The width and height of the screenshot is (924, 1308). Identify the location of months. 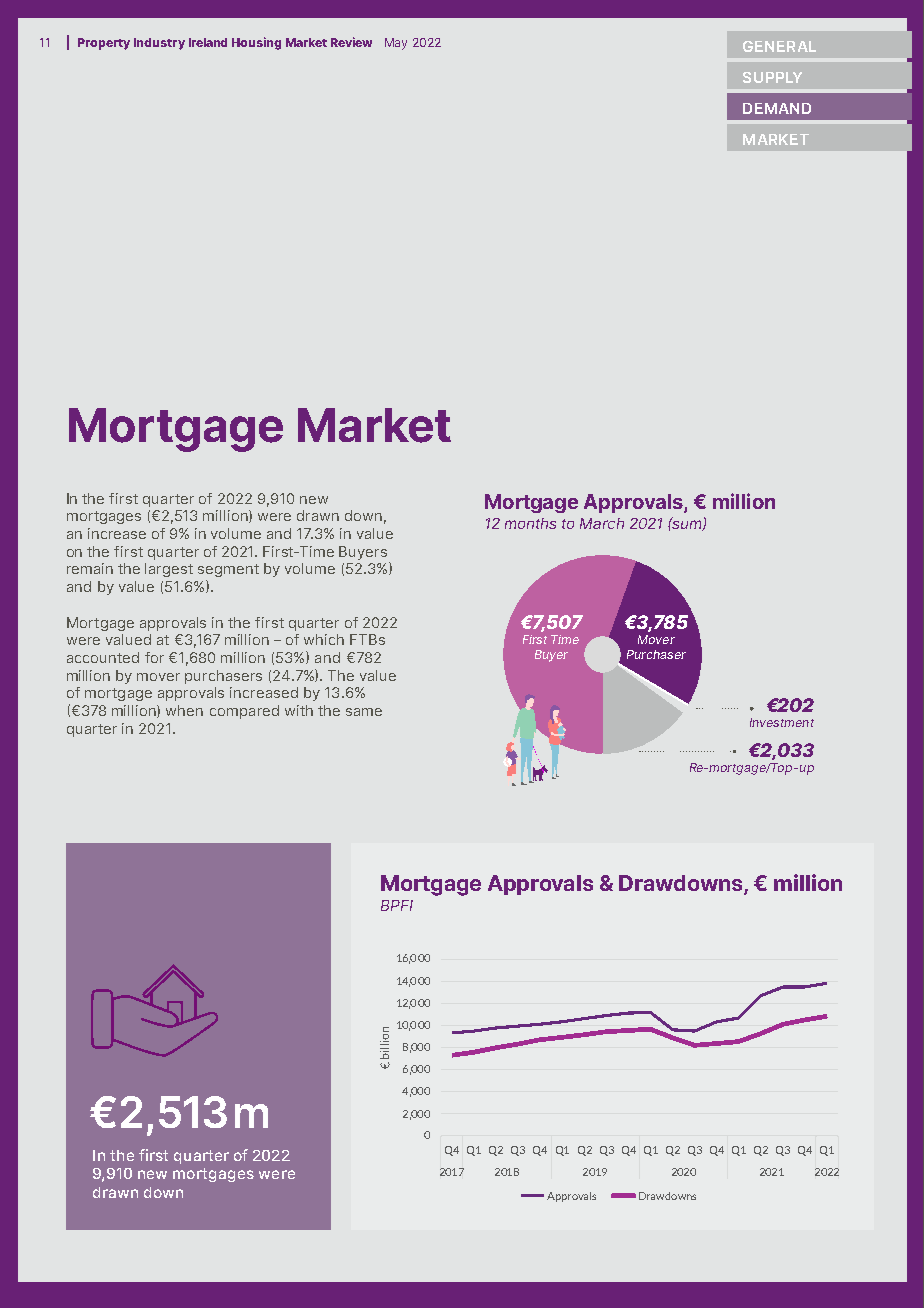
(530, 523).
